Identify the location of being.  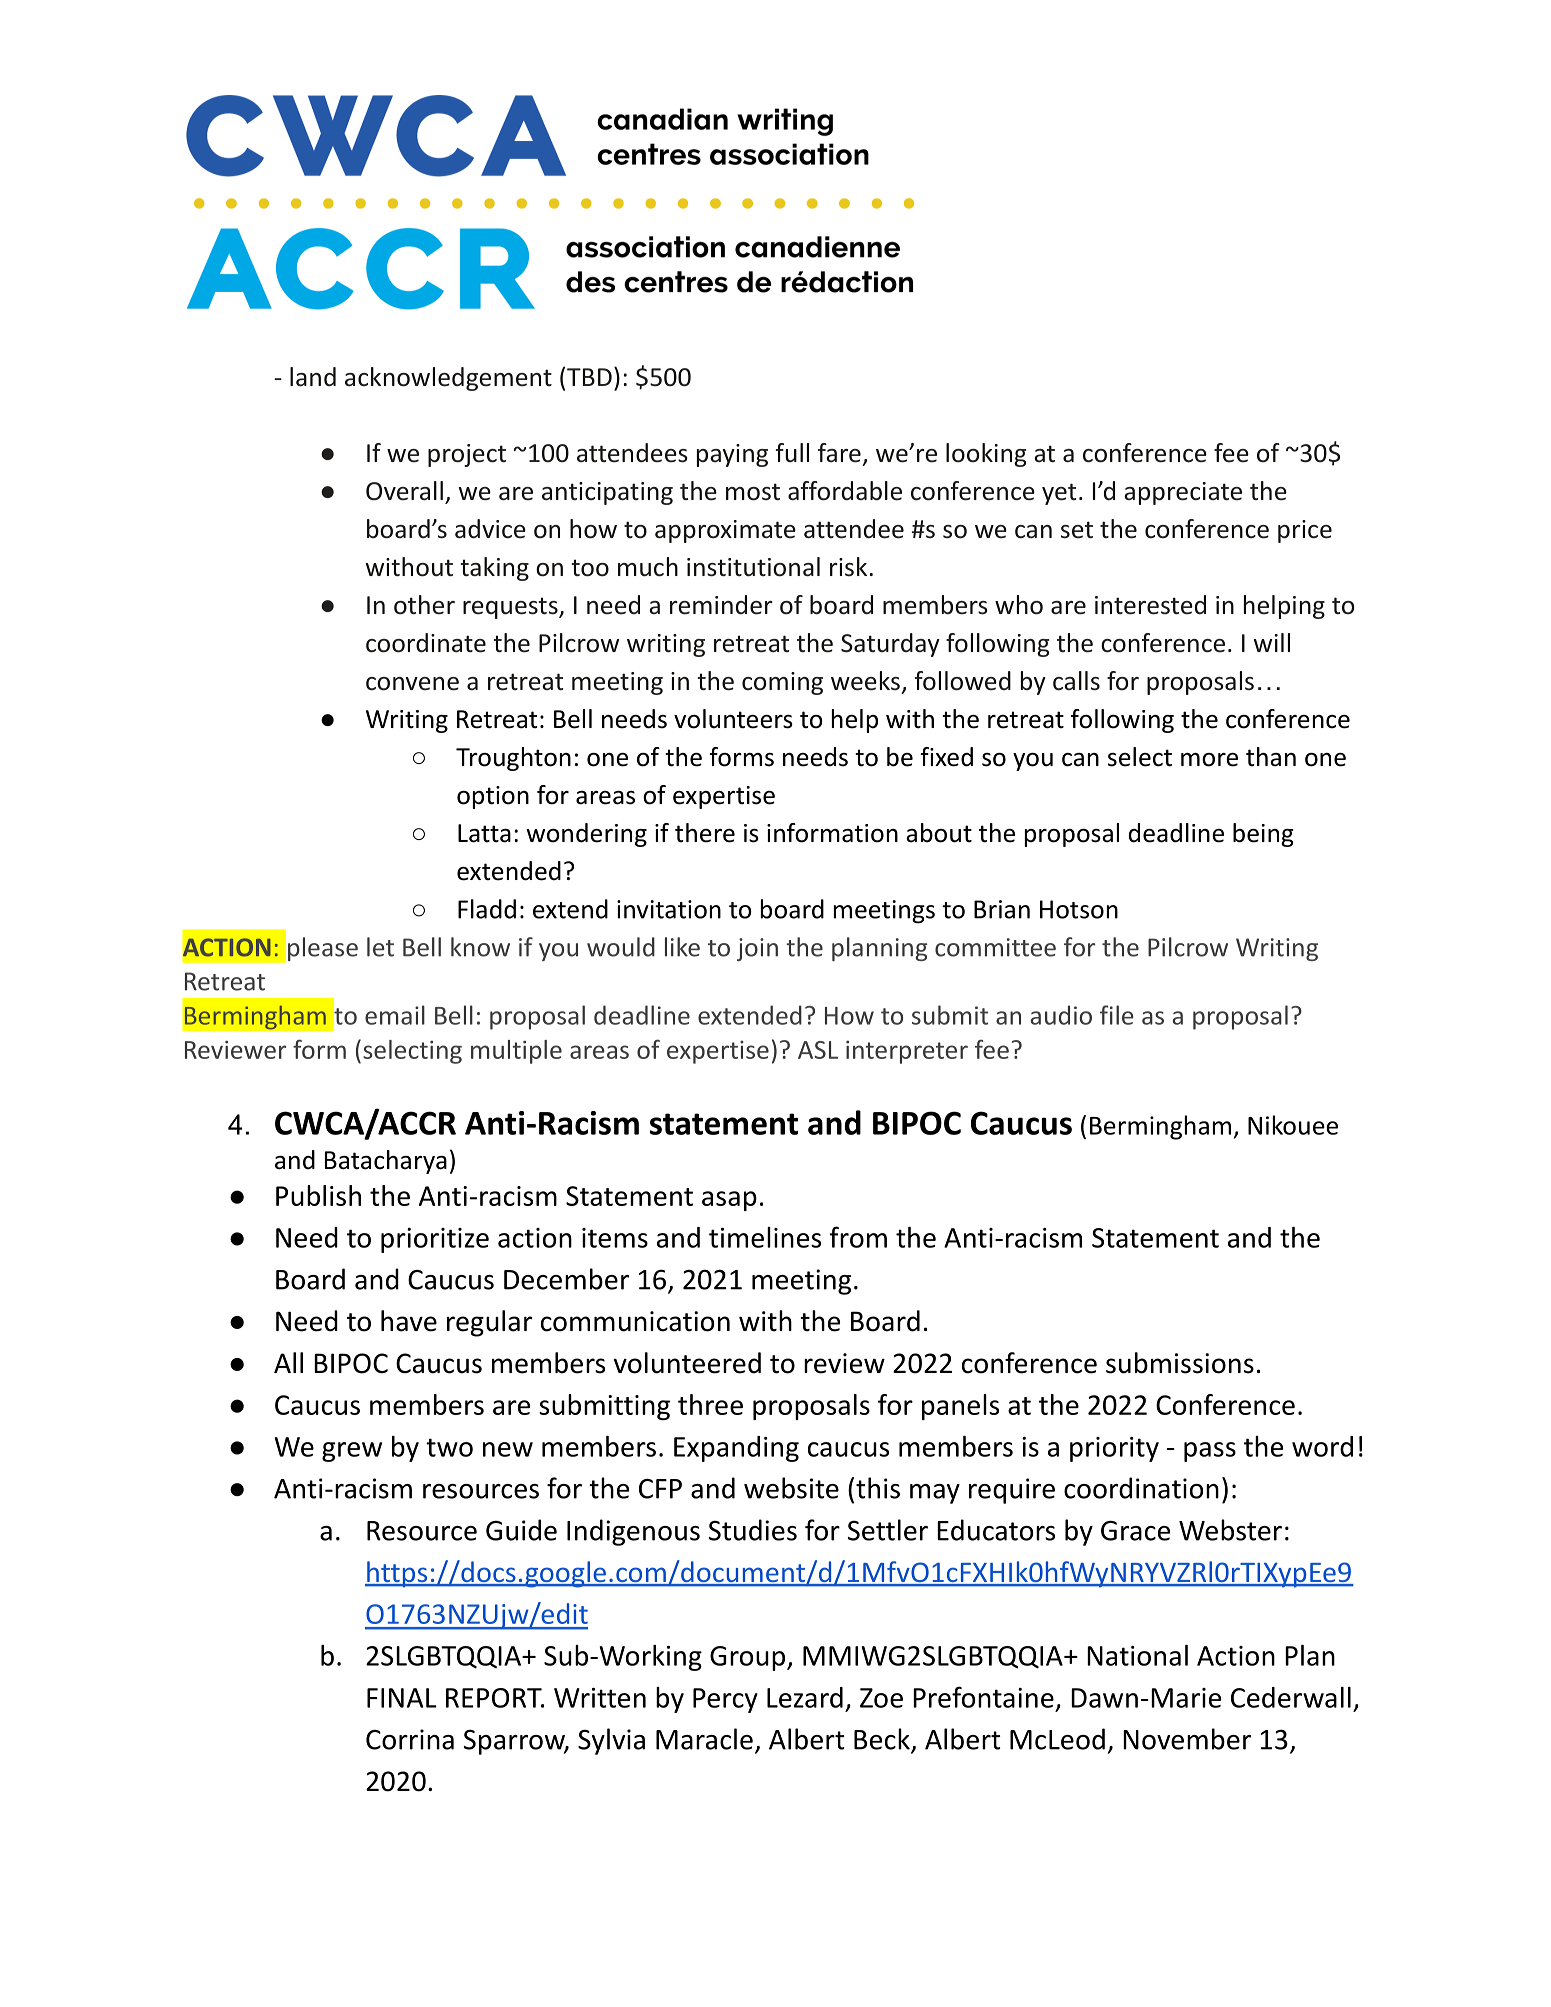
(1263, 835).
